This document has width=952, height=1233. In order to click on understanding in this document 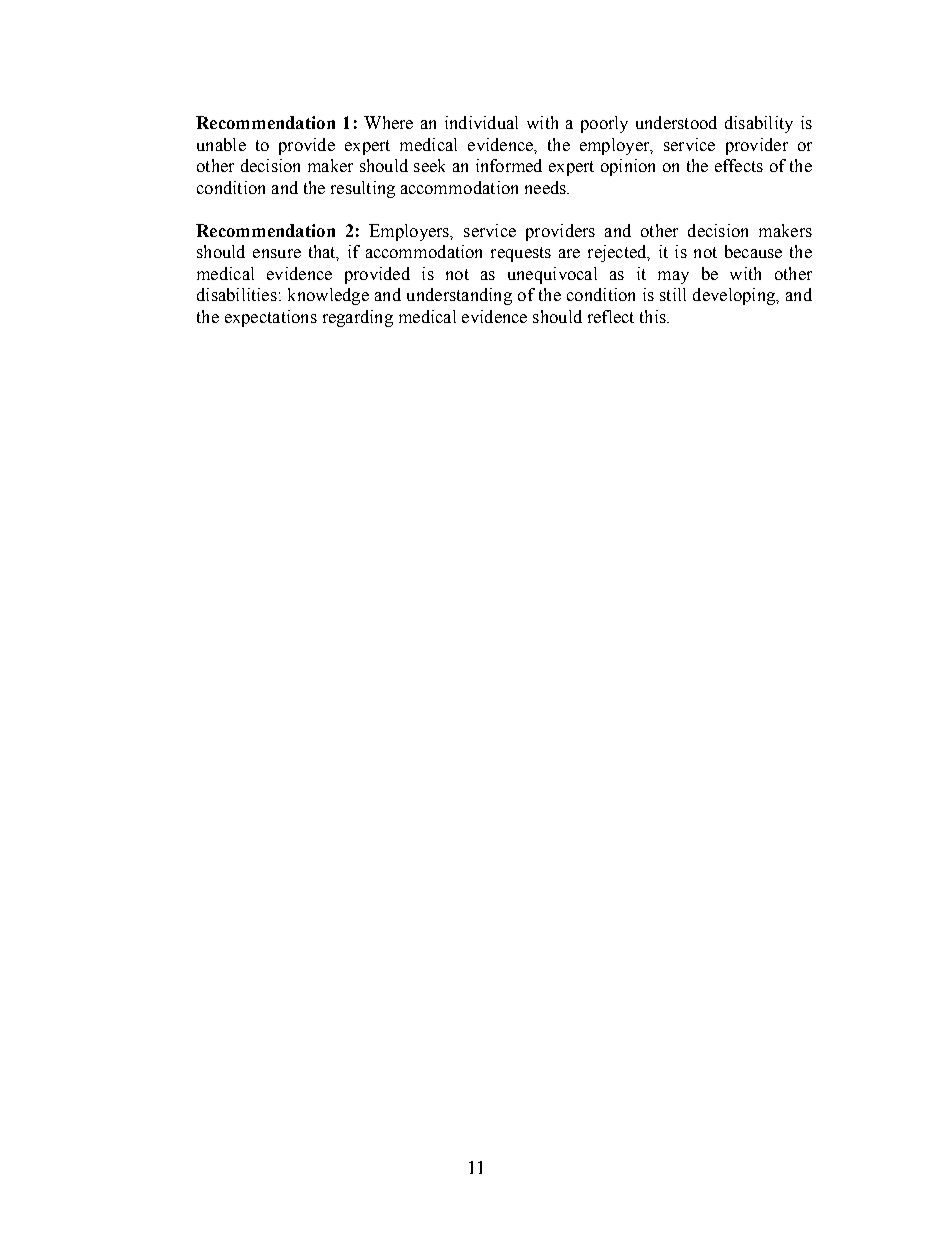, I will do `click(459, 296)`.
